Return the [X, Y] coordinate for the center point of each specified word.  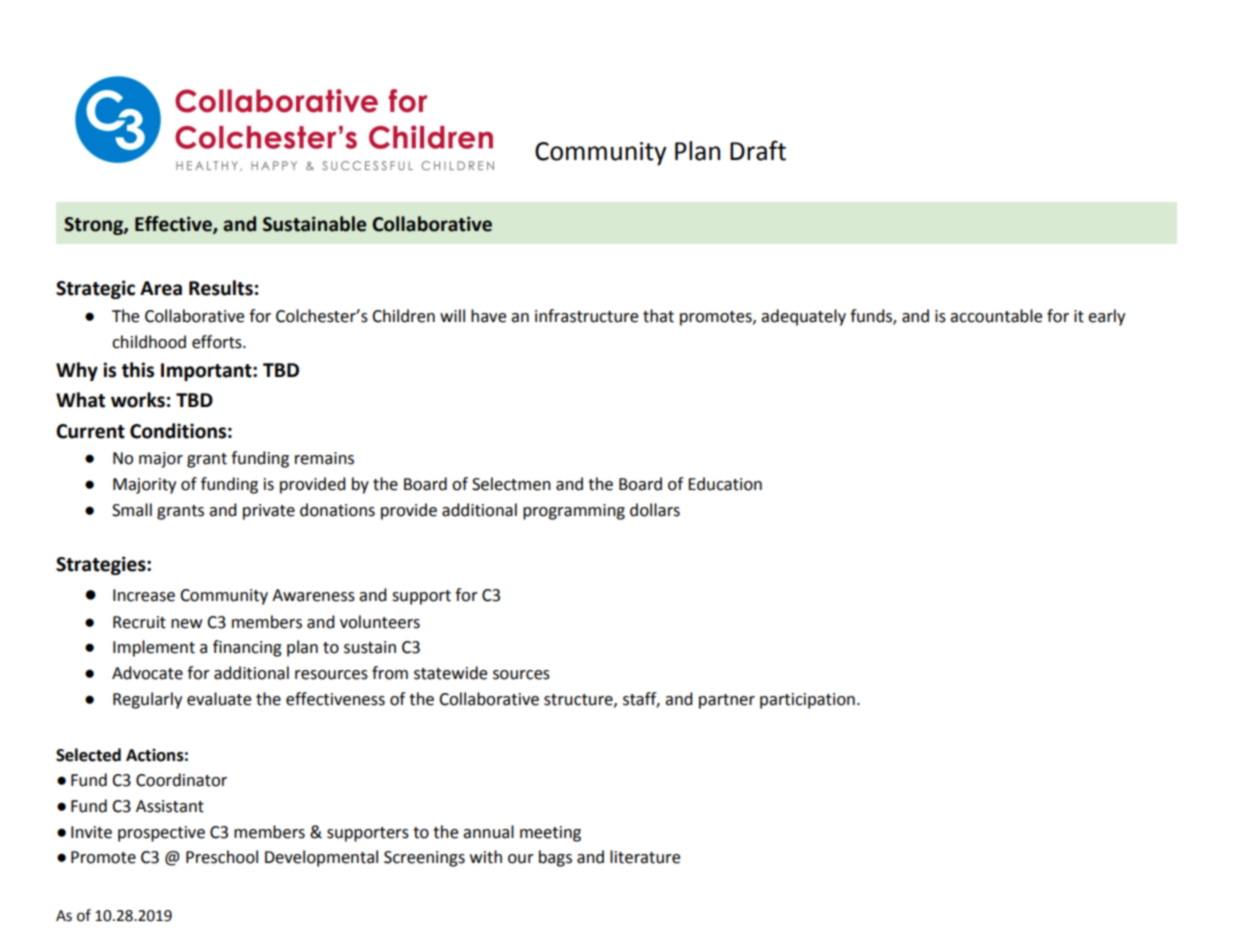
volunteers [380, 622]
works [138, 400]
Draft [758, 150]
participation [807, 701]
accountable [996, 316]
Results [221, 288]
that [658, 316]
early [1106, 317]
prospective [161, 834]
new [186, 624]
